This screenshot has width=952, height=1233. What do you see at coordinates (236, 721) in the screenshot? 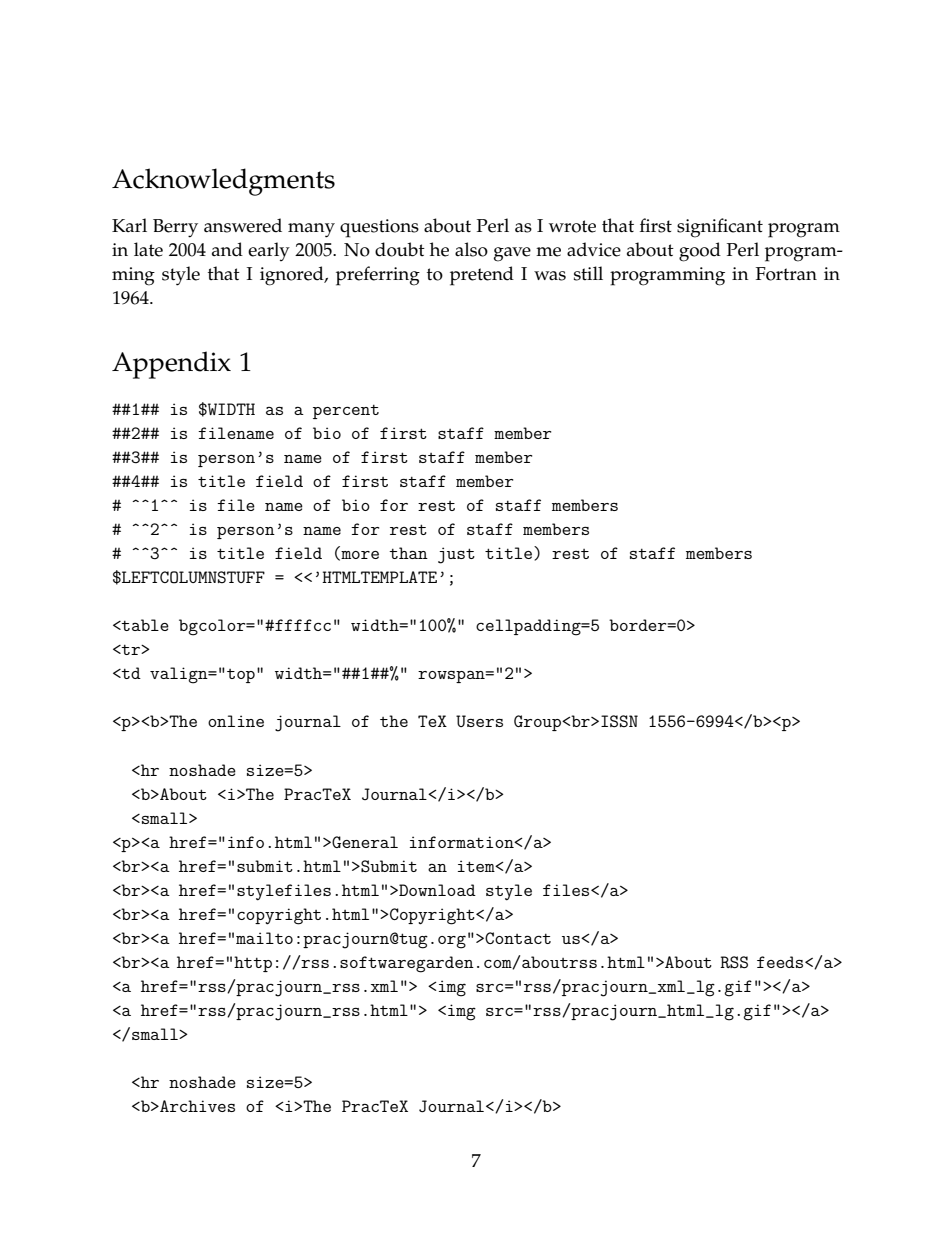
I see `online` at bounding box center [236, 721].
